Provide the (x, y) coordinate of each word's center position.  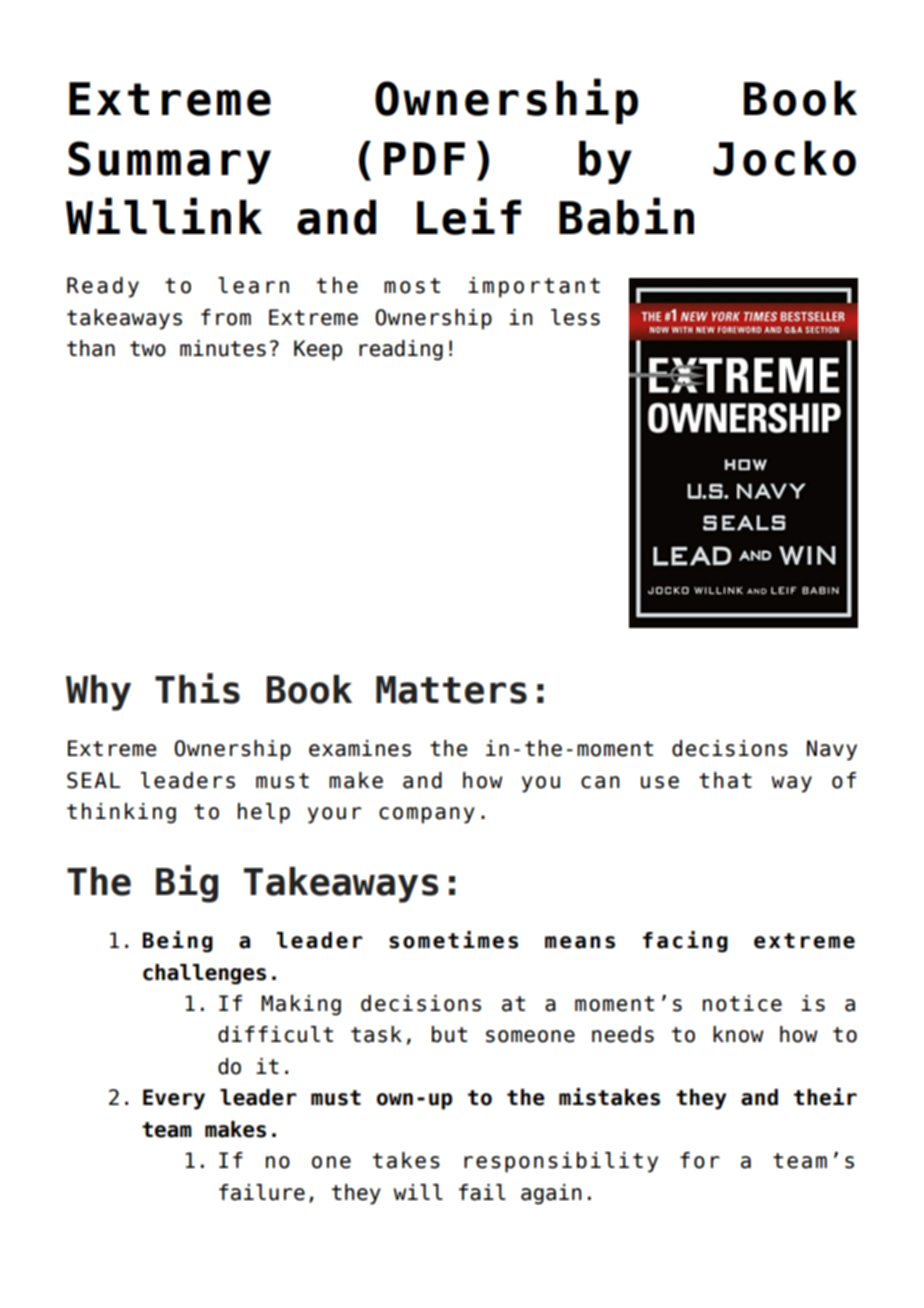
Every (174, 1099)
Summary (169, 162)
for (700, 1160)
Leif (469, 216)
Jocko (784, 158)
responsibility (561, 1162)
